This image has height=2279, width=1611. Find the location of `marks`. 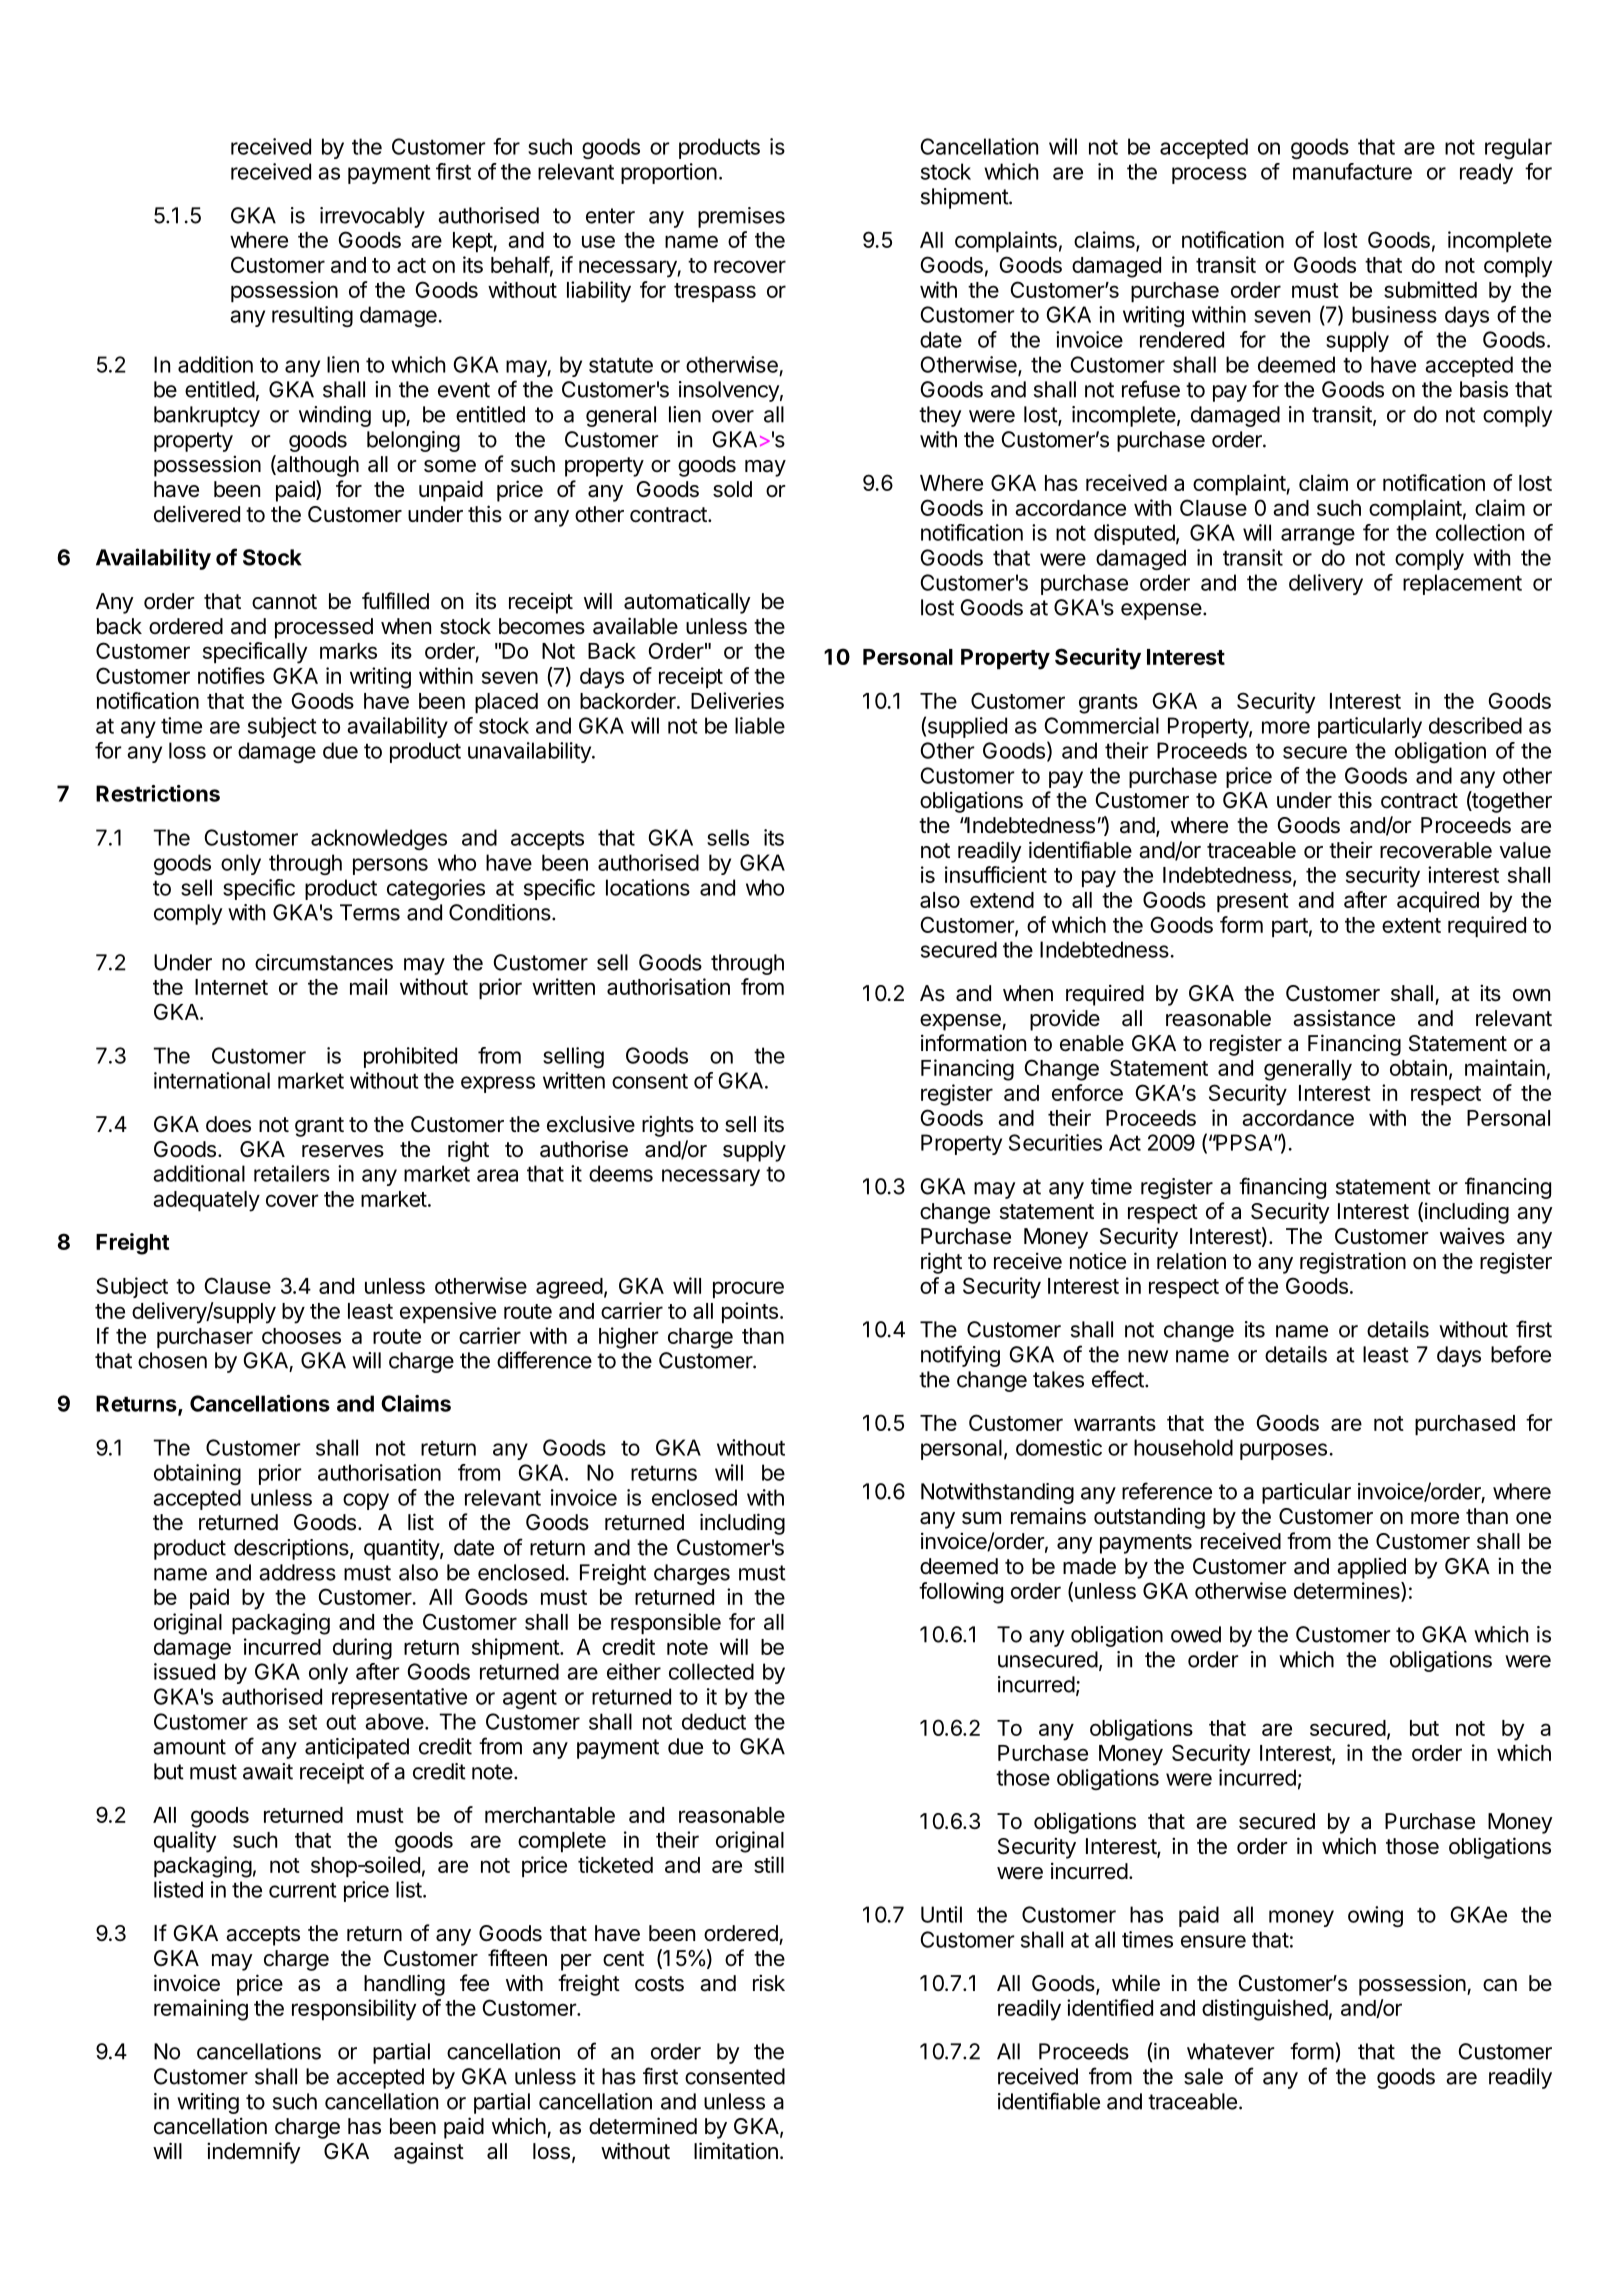

marks is located at coordinates (348, 651).
